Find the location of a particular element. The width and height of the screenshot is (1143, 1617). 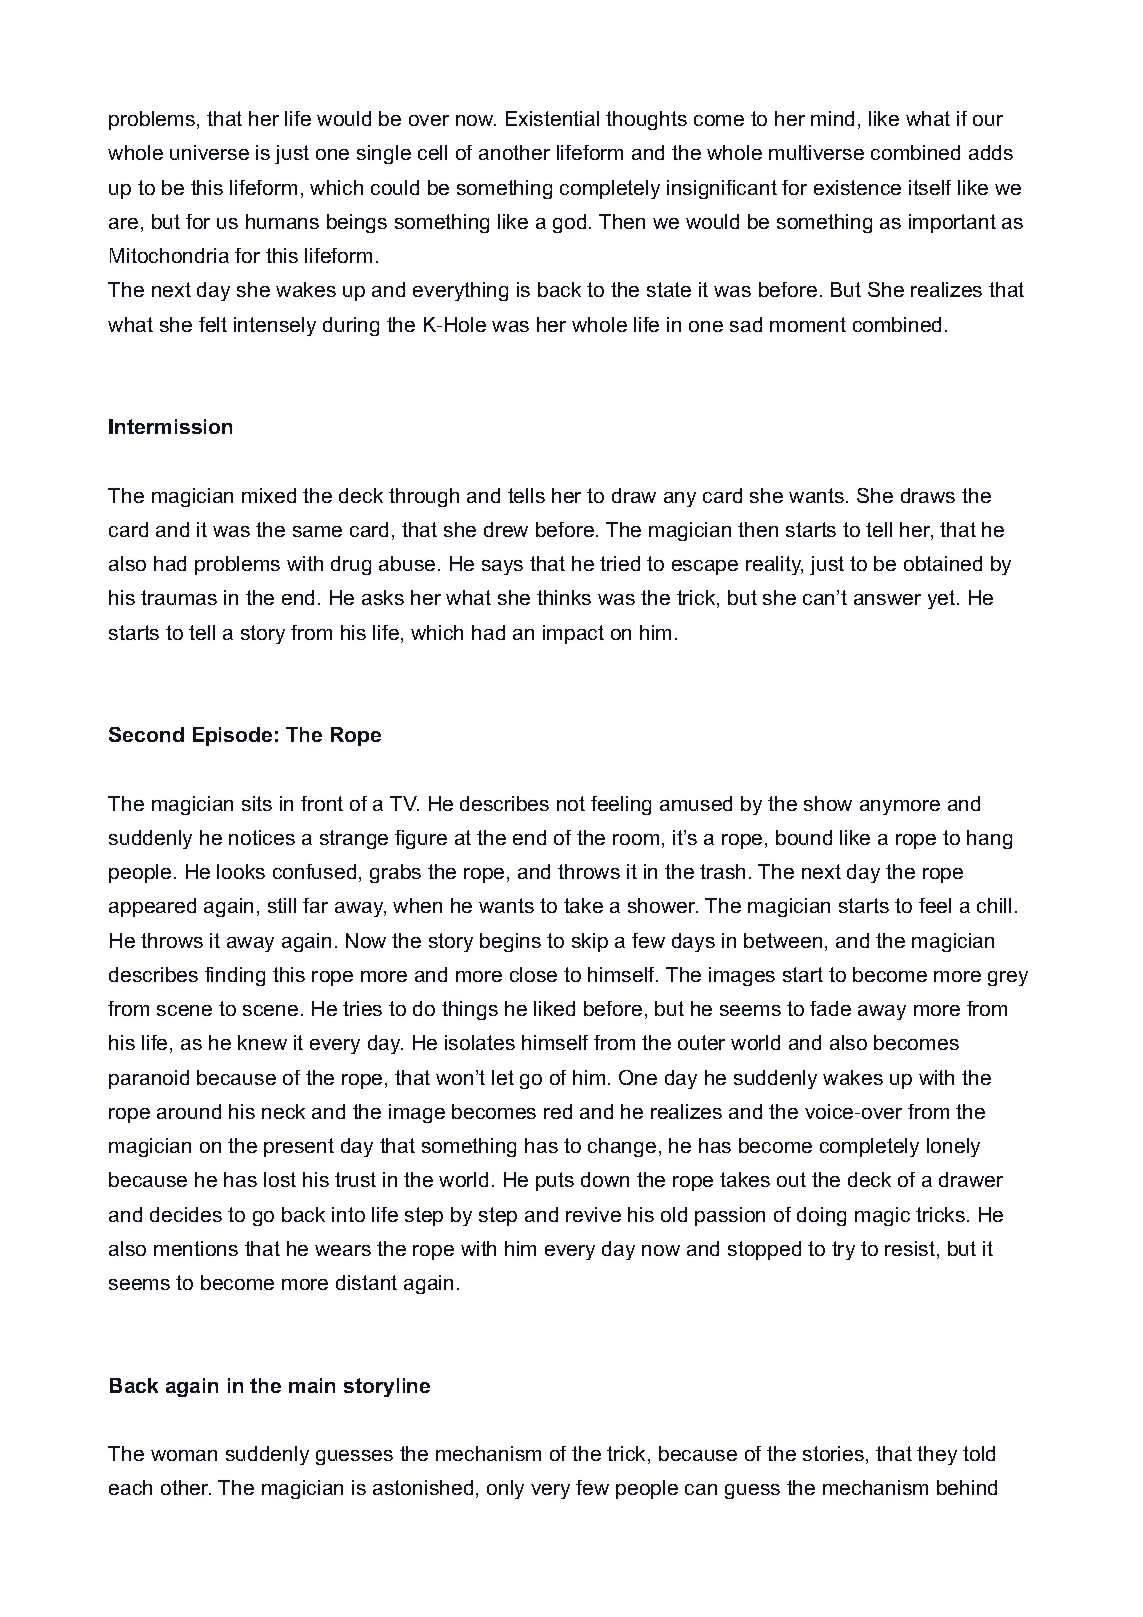

only is located at coordinates (505, 1489).
